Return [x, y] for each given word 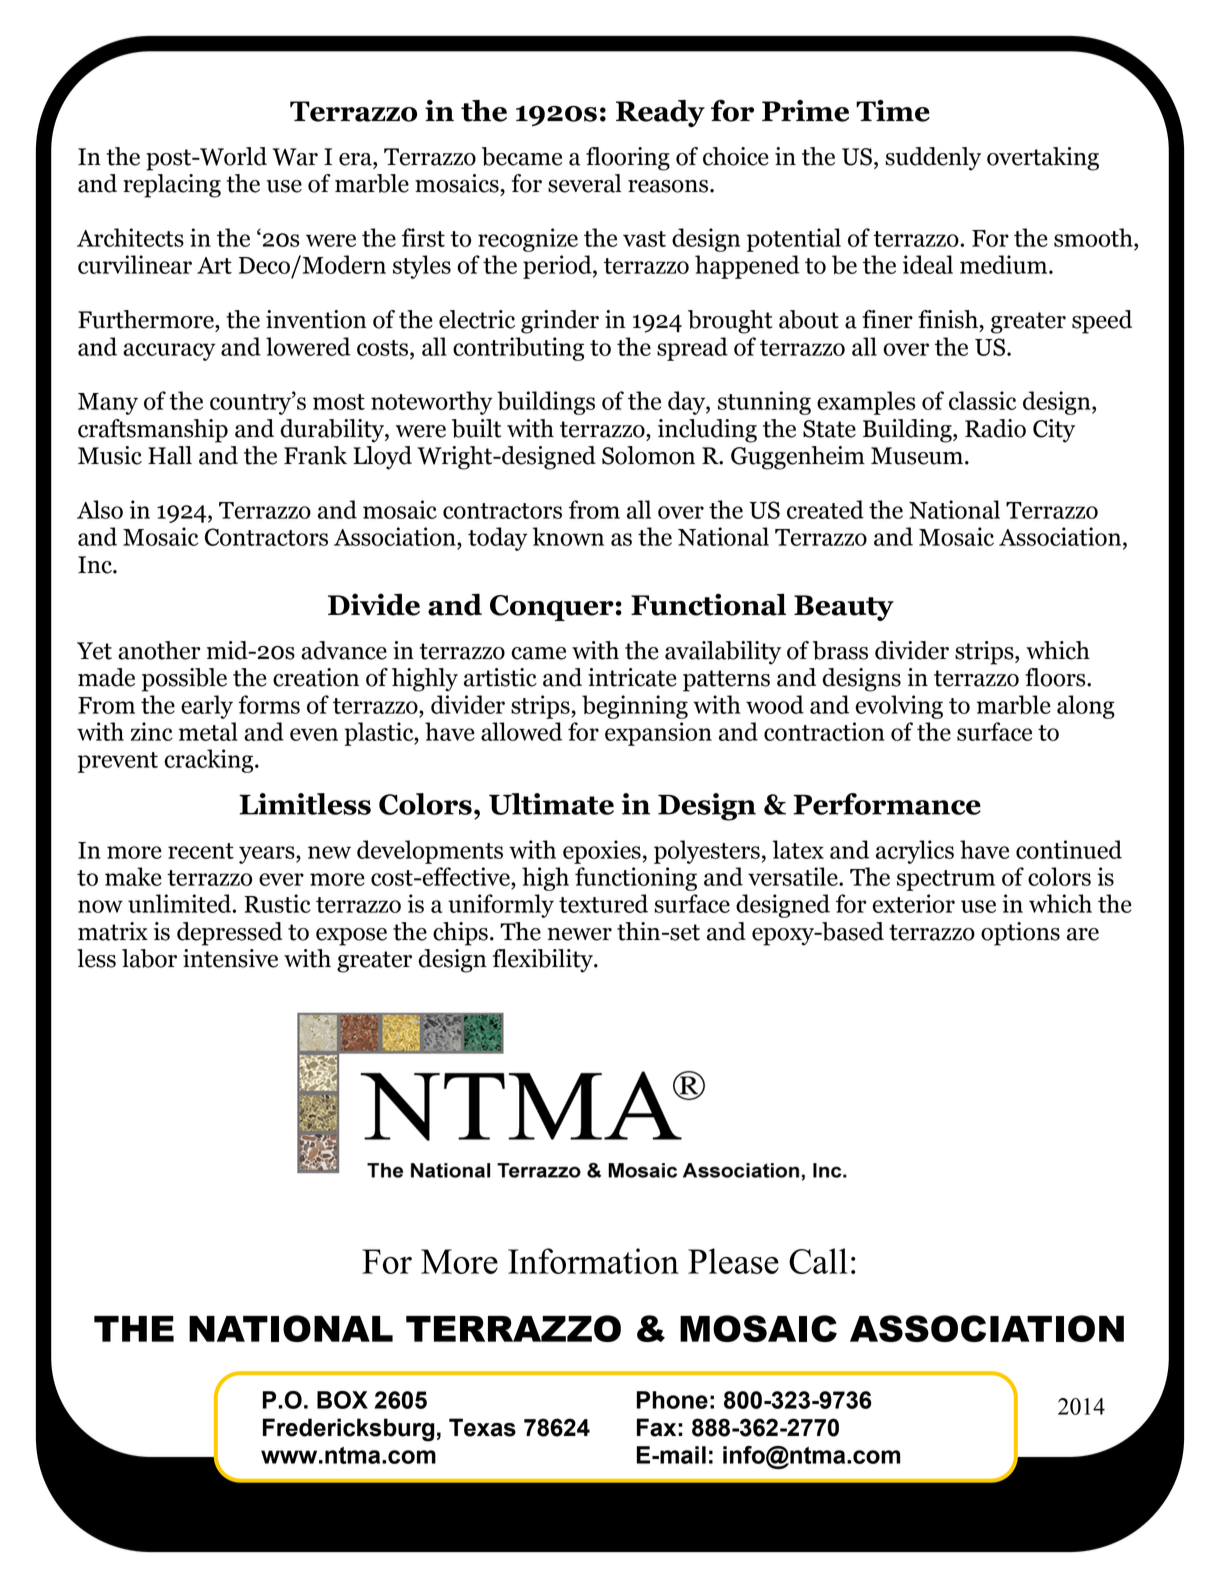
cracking [210, 761]
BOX [342, 1400]
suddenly [933, 159]
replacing [172, 186]
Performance [887, 804]
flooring [628, 159]
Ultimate [551, 804]
